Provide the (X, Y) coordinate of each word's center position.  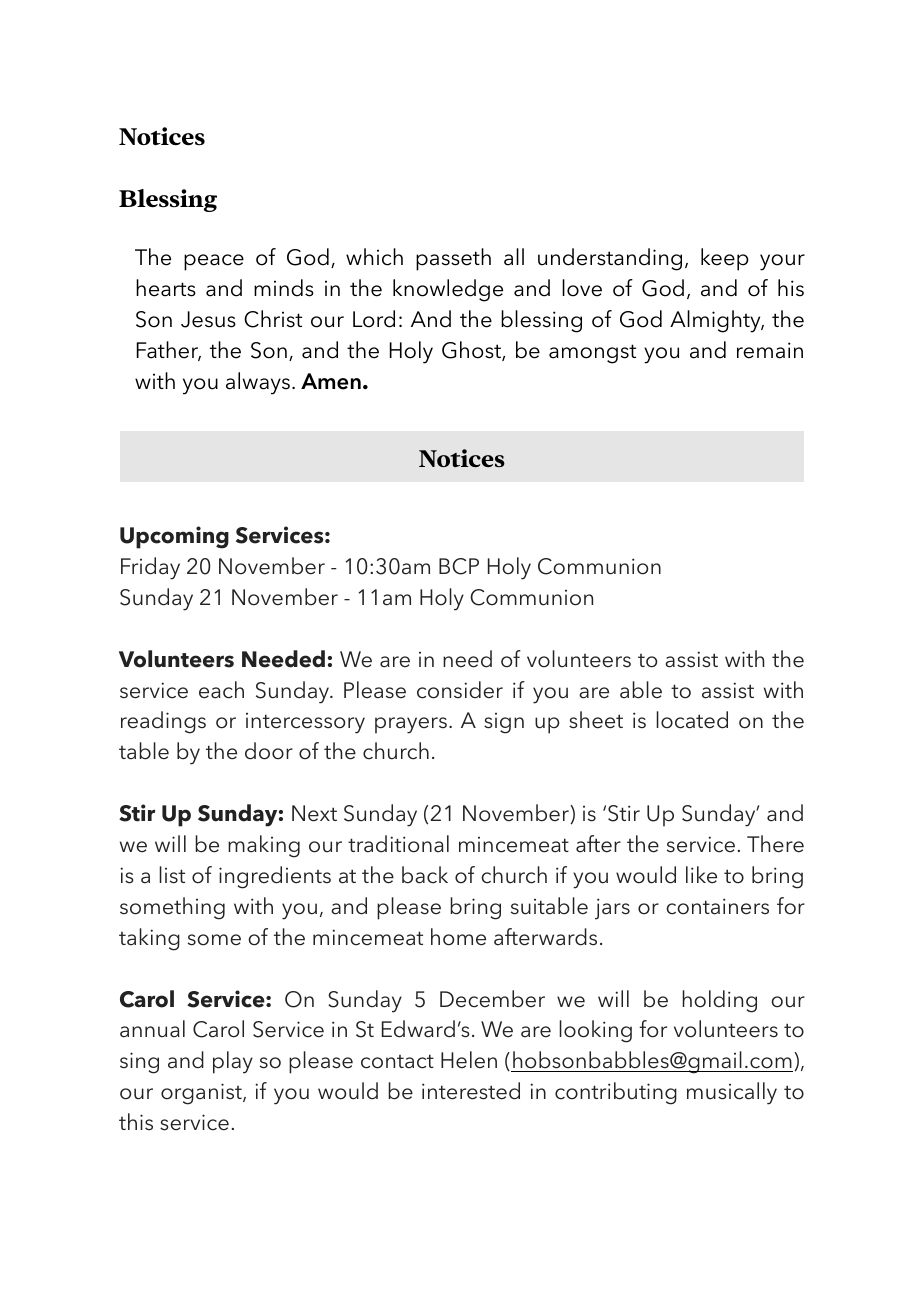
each (221, 690)
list (172, 875)
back (425, 875)
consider (460, 690)
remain (770, 350)
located (692, 720)
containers (717, 906)
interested (471, 1091)
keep (725, 259)
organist (202, 1094)
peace (214, 262)
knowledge (448, 290)
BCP (459, 566)
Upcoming (174, 537)
